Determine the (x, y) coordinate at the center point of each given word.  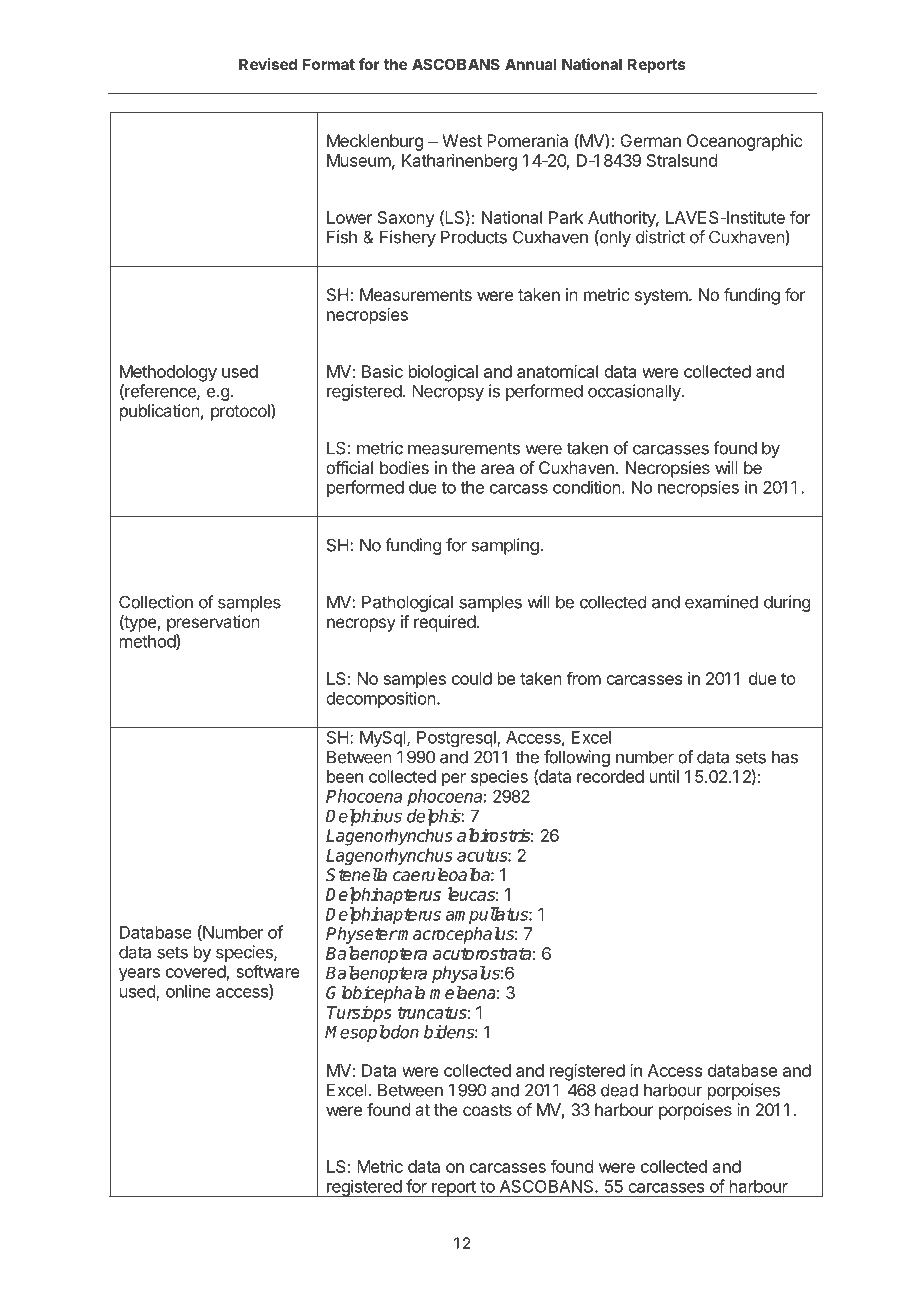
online (188, 991)
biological (443, 373)
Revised (268, 64)
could (472, 678)
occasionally (635, 392)
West (462, 140)
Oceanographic (744, 142)
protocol (241, 412)
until (664, 776)
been (345, 776)
